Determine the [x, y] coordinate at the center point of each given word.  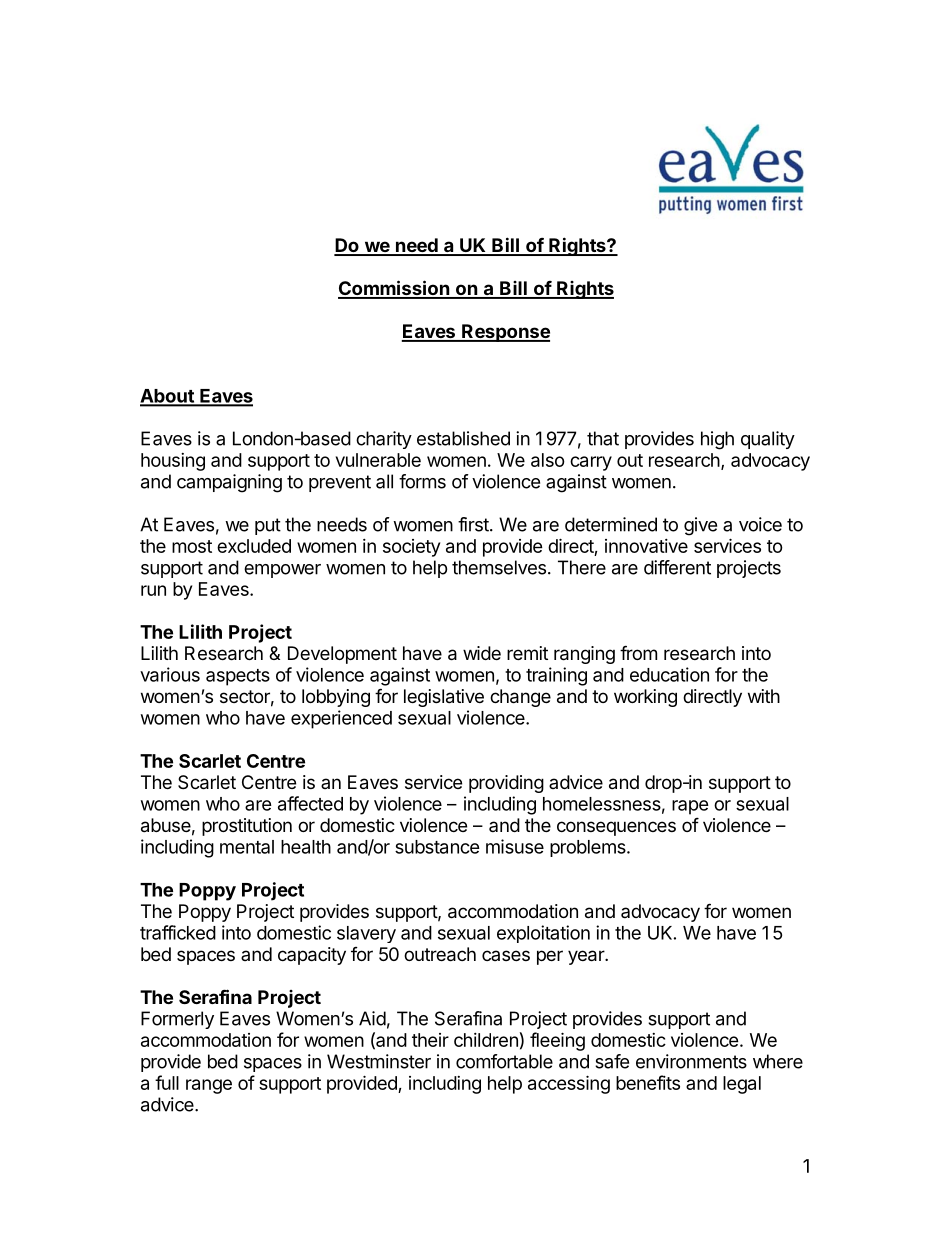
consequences [616, 828]
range [209, 1086]
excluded [254, 546]
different [677, 567]
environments [691, 1061]
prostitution [247, 827]
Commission [394, 289]
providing [506, 784]
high [717, 440]
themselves [499, 567]
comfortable [504, 1061]
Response [505, 333]
